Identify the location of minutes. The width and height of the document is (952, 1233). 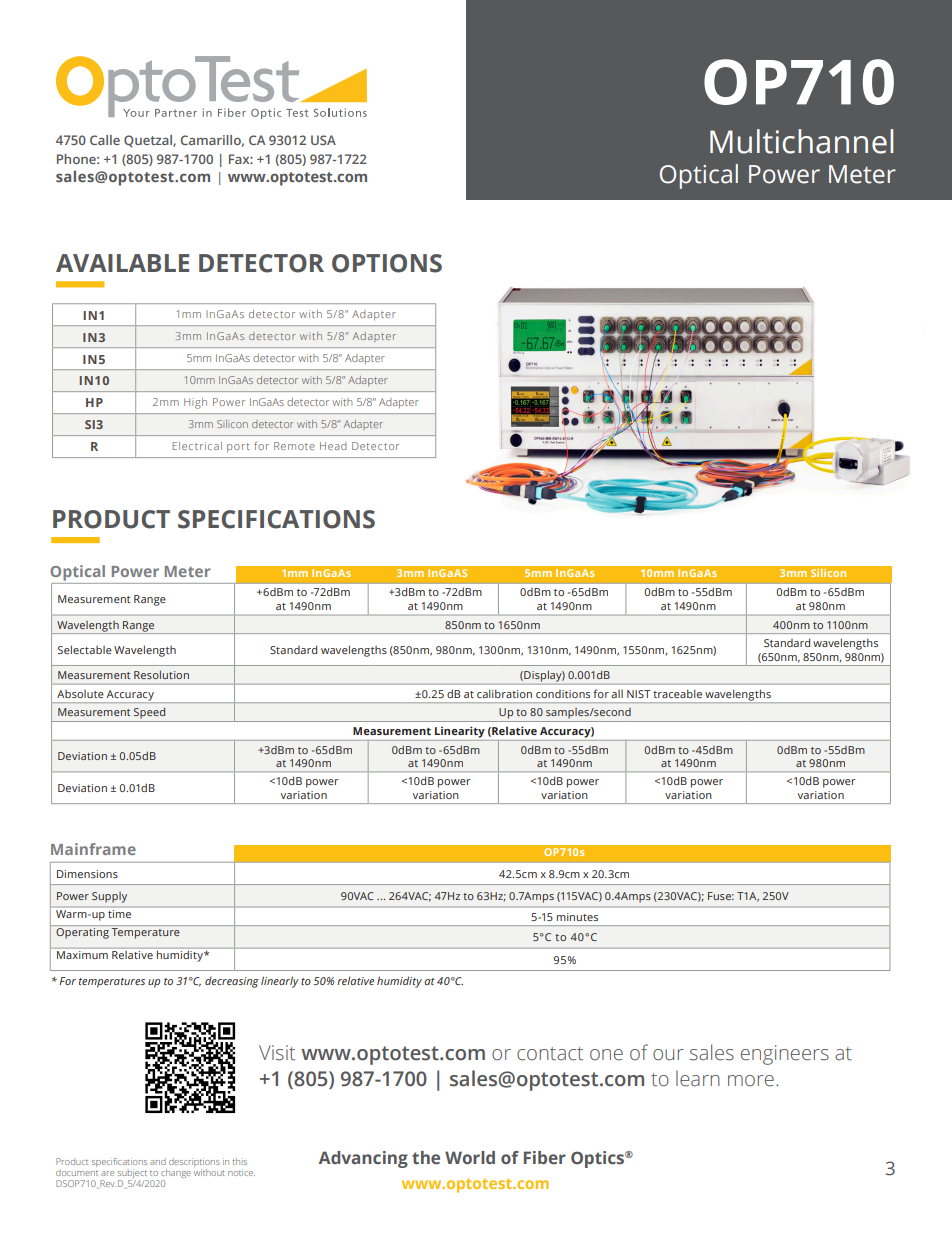
(577, 917).
